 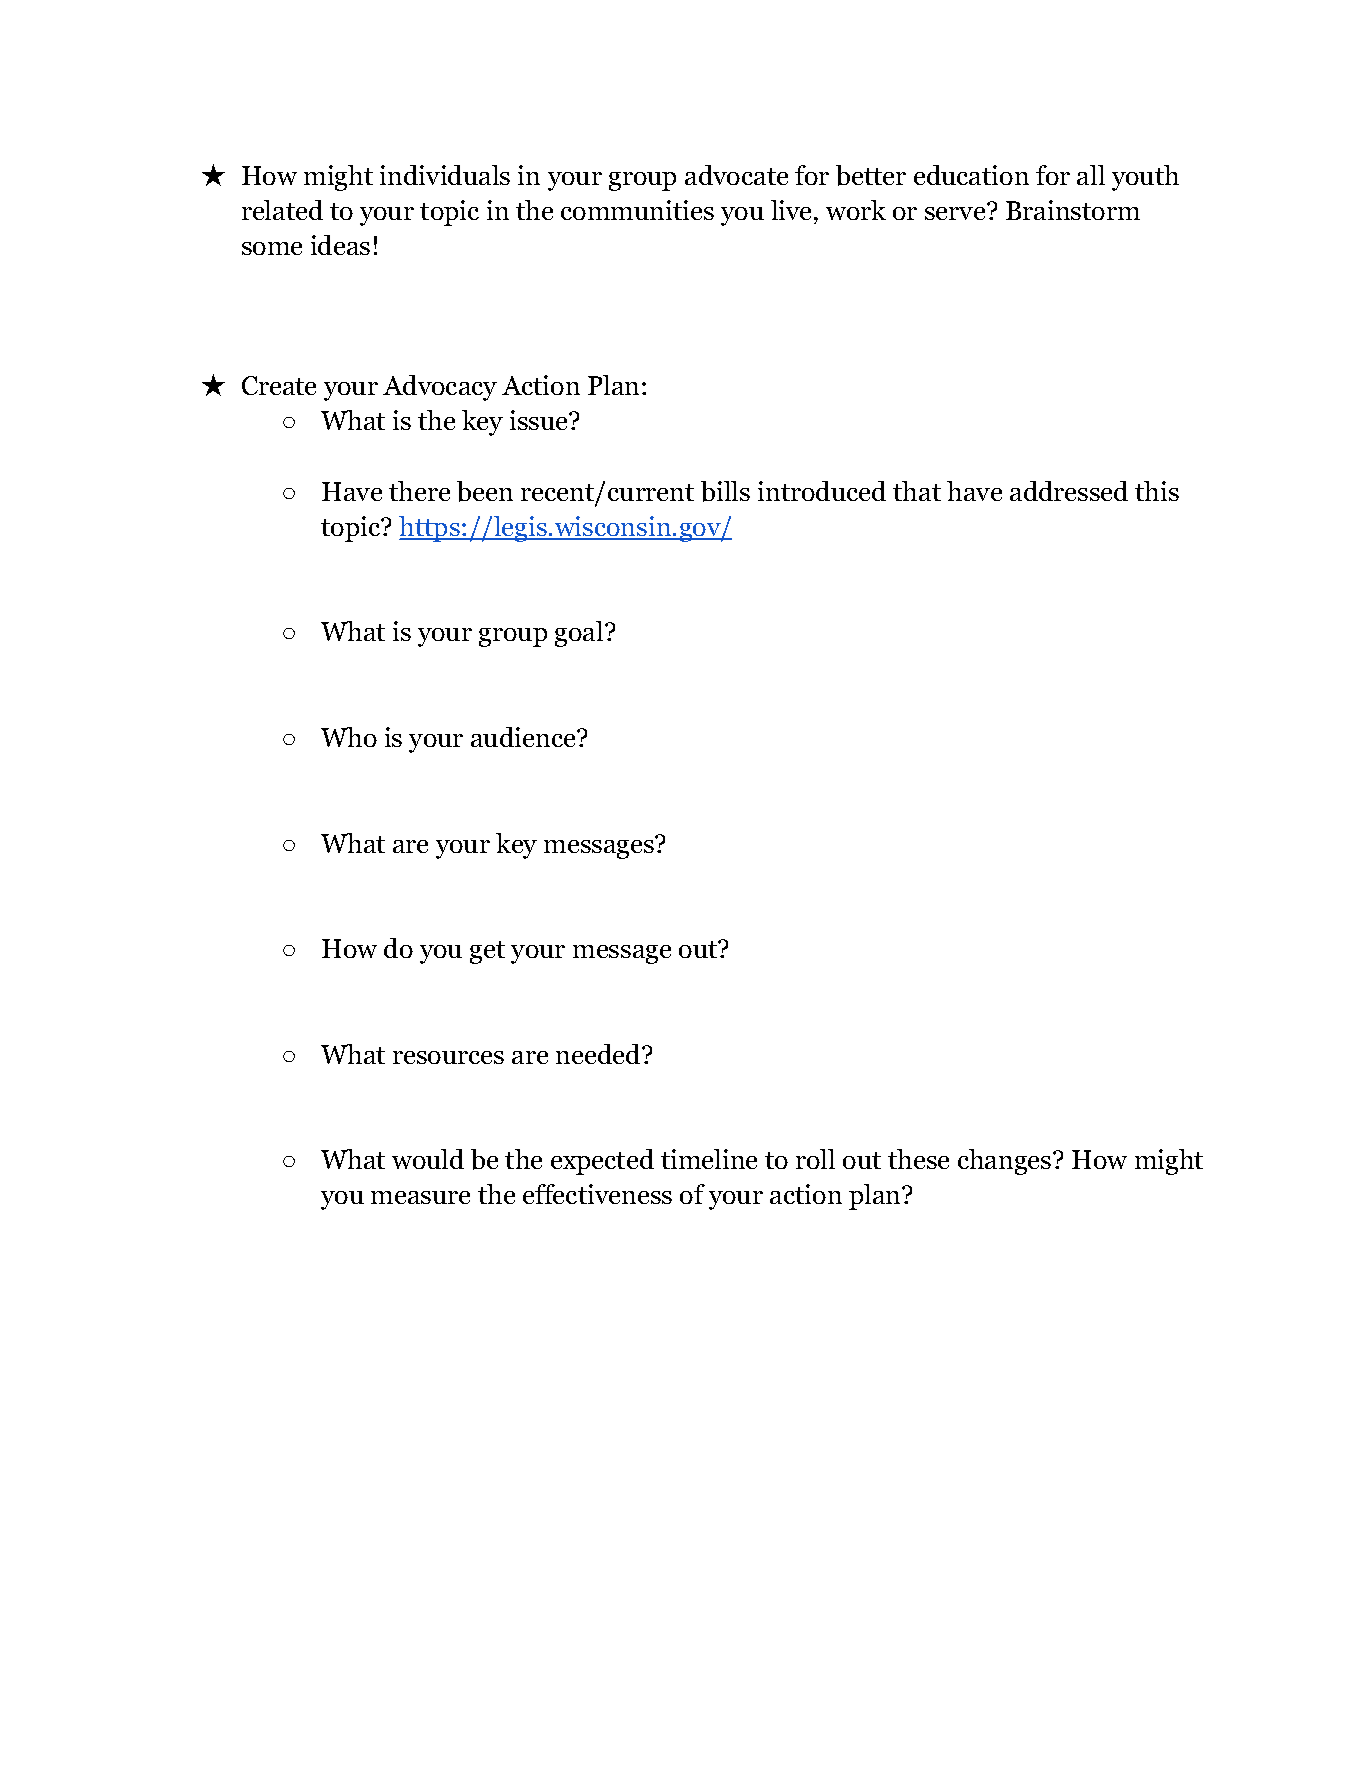 I want to click on ideas, so click(x=340, y=245).
